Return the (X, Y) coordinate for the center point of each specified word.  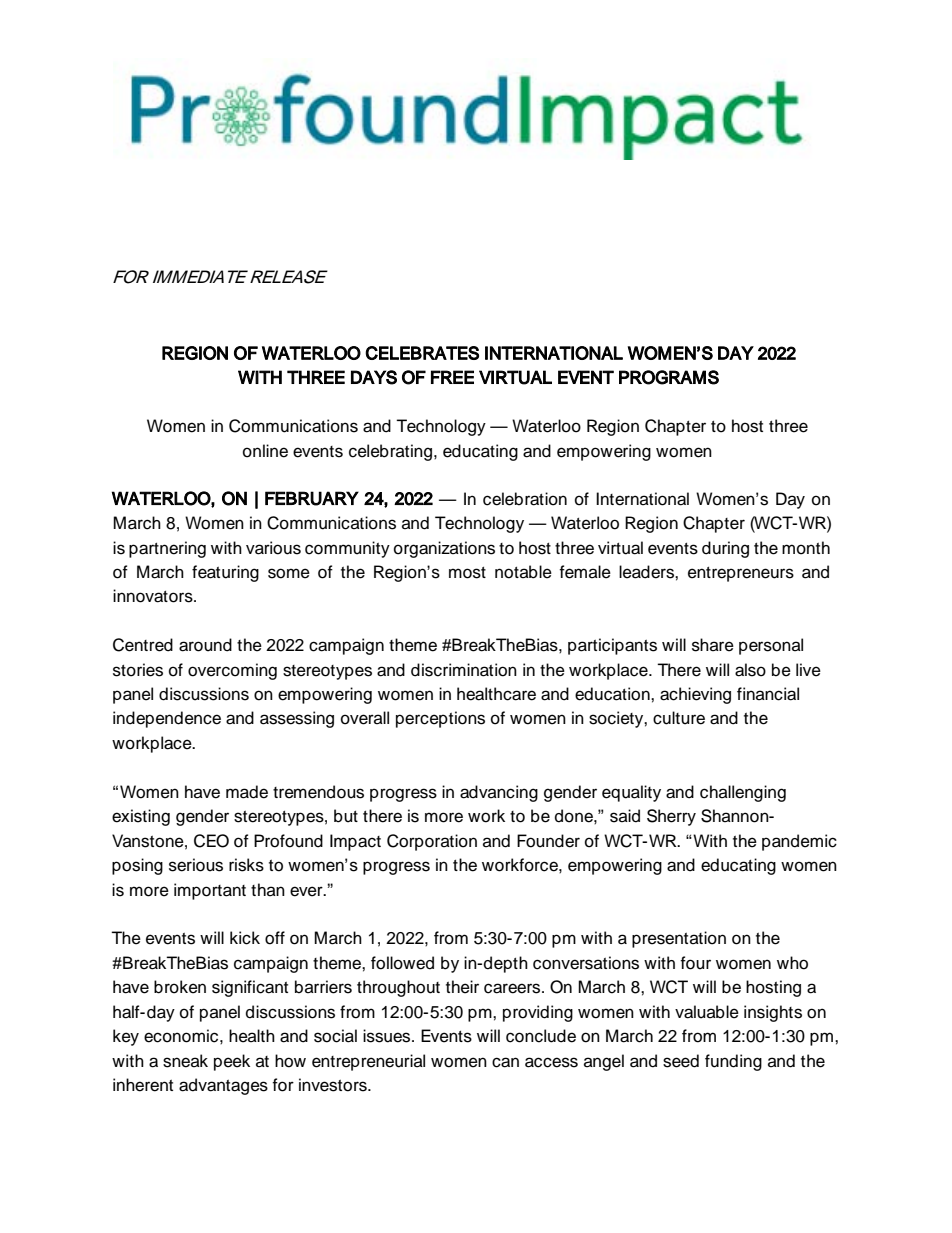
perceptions (440, 719)
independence (167, 719)
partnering (167, 549)
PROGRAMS (669, 377)
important (210, 891)
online (265, 451)
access (551, 1062)
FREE (452, 377)
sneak (185, 1061)
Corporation (432, 842)
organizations (444, 549)
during (725, 549)
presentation (679, 939)
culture (679, 718)
